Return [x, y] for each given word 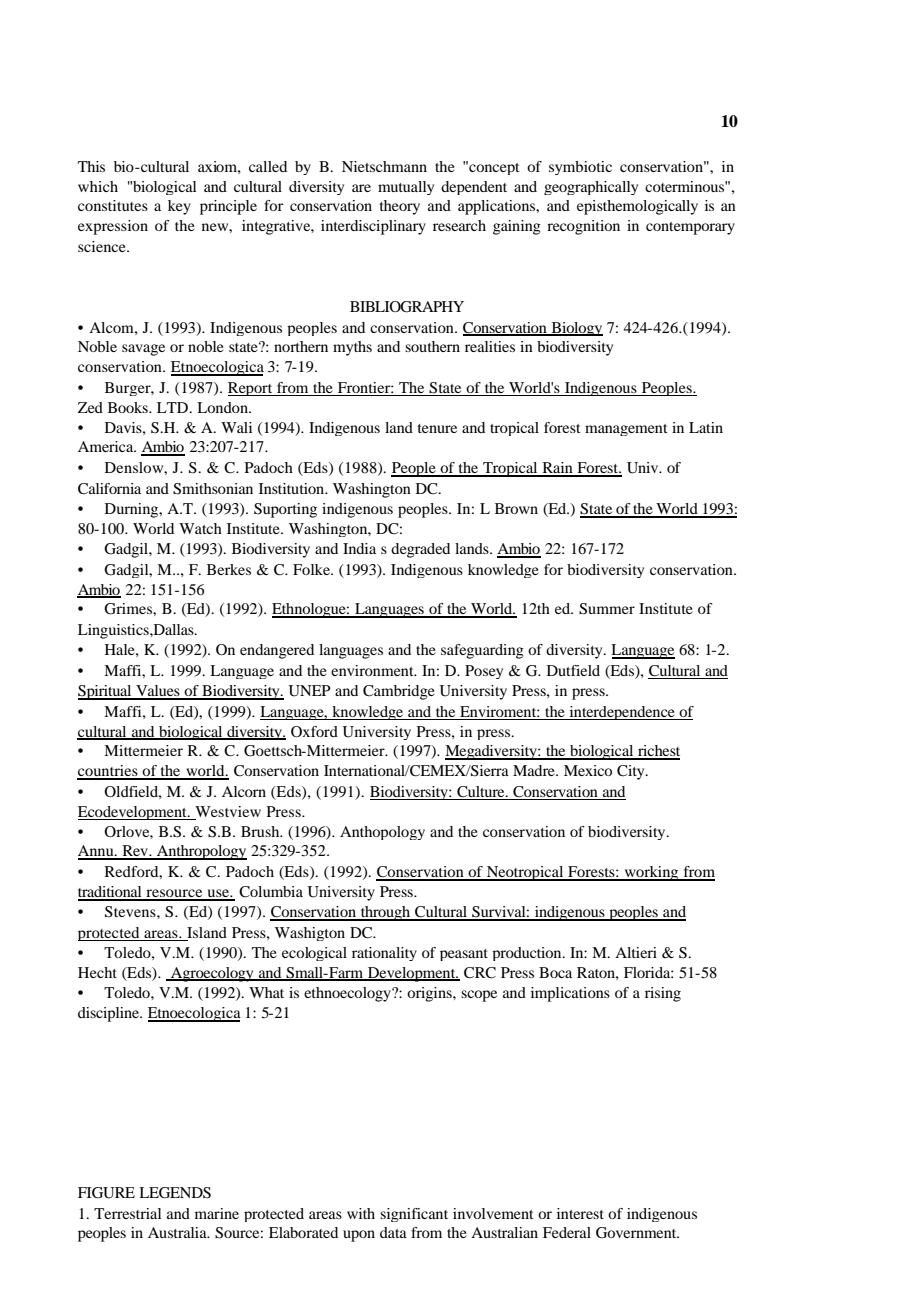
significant [414, 1215]
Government [637, 1233]
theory [400, 207]
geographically [591, 188]
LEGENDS [175, 1193]
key [179, 207]
